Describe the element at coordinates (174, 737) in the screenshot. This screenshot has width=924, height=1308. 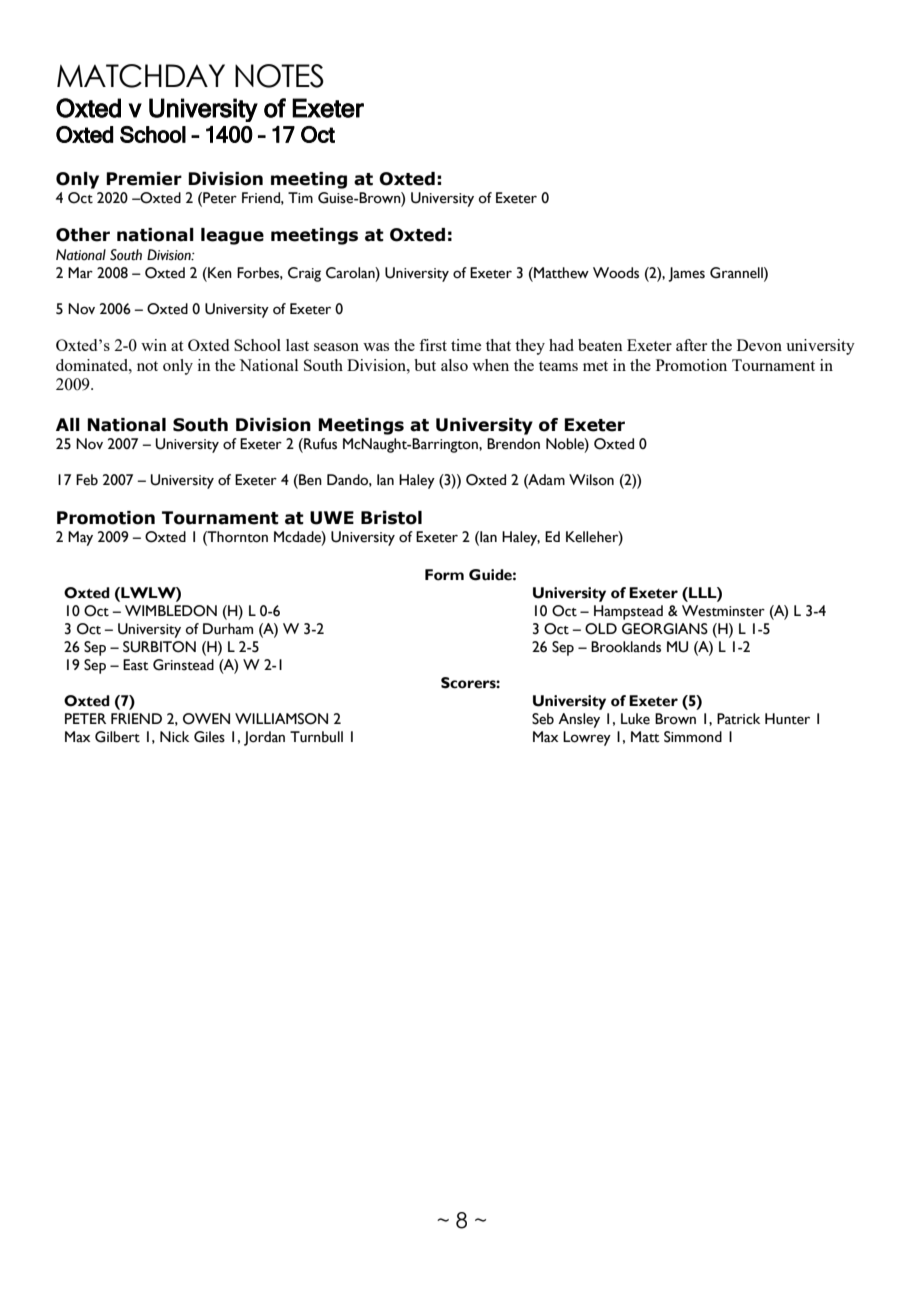
I see `Nick` at that location.
